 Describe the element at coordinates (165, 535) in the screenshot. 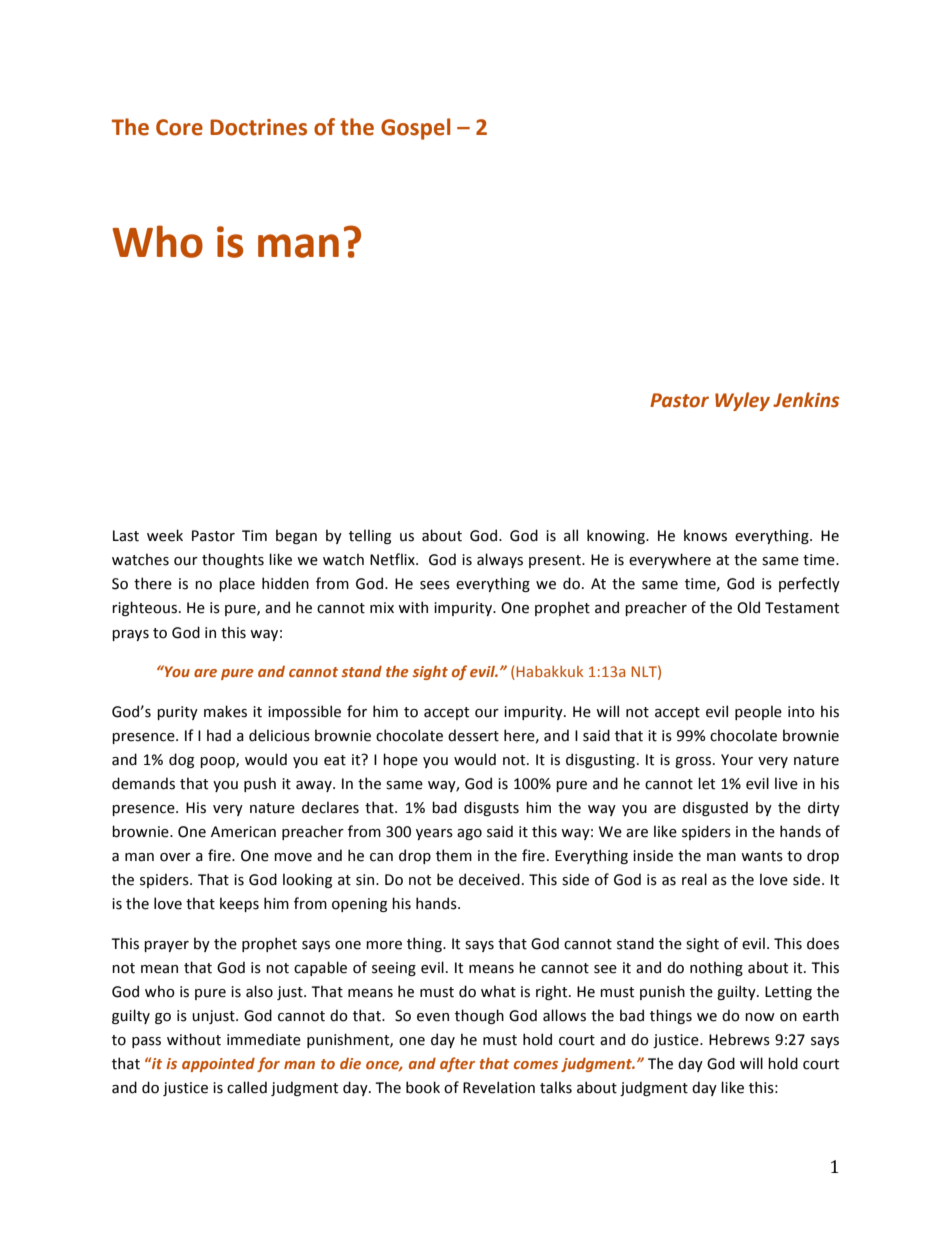

I see `week` at that location.
